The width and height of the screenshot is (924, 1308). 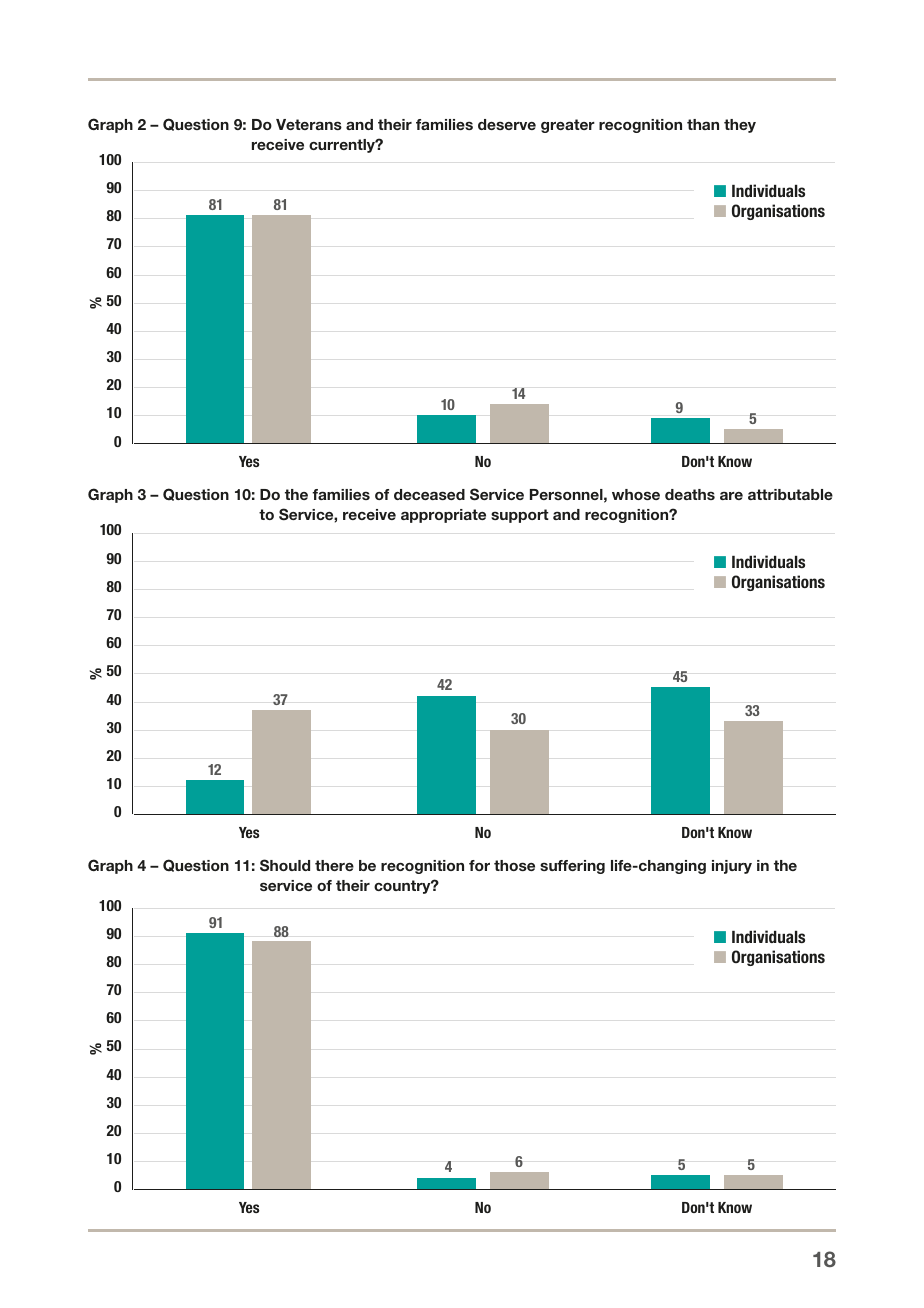 I want to click on those, so click(x=514, y=865).
